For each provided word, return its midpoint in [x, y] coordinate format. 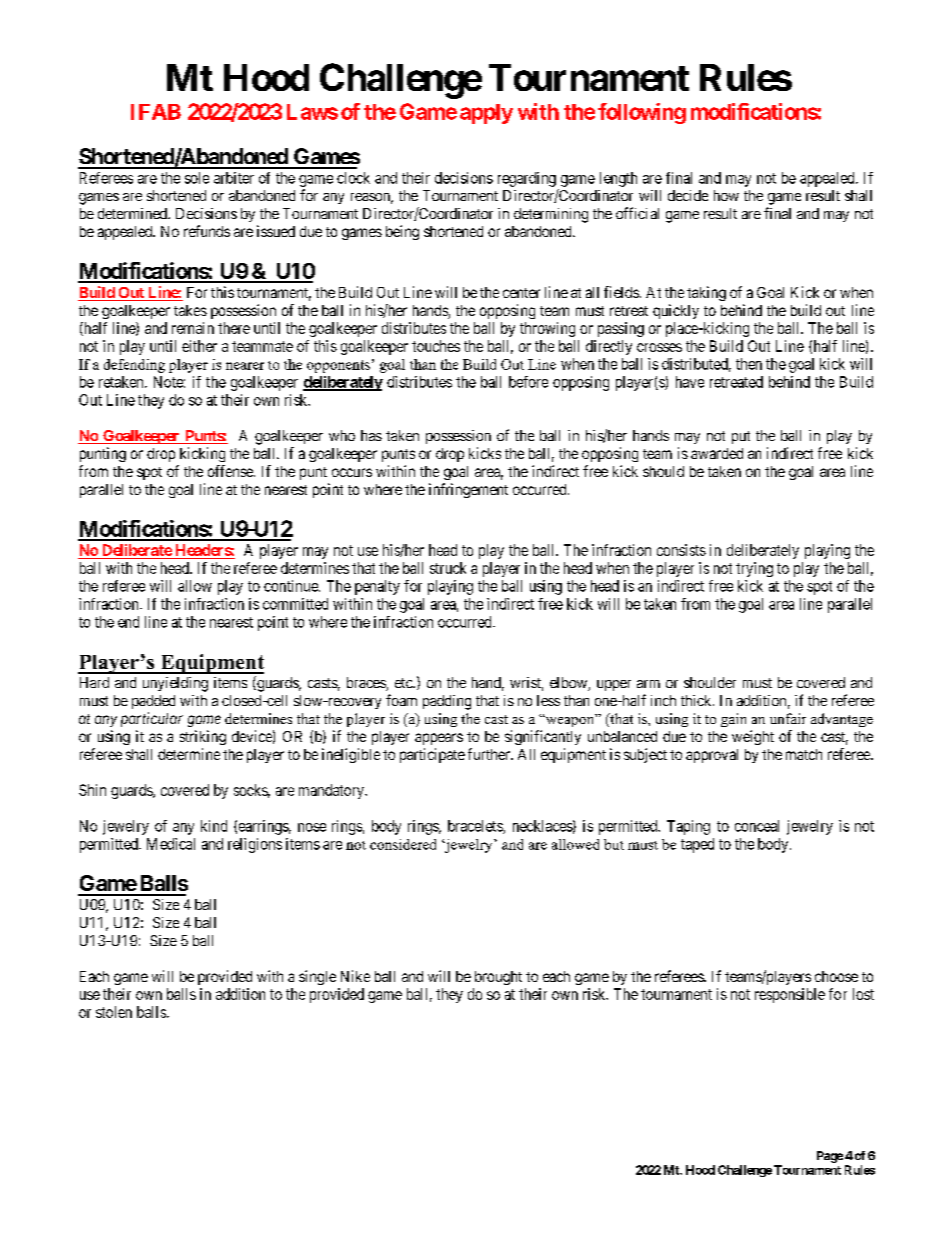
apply [486, 114]
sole [197, 178]
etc [404, 683]
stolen [114, 1012]
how [726, 195]
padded [153, 702]
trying [754, 569]
